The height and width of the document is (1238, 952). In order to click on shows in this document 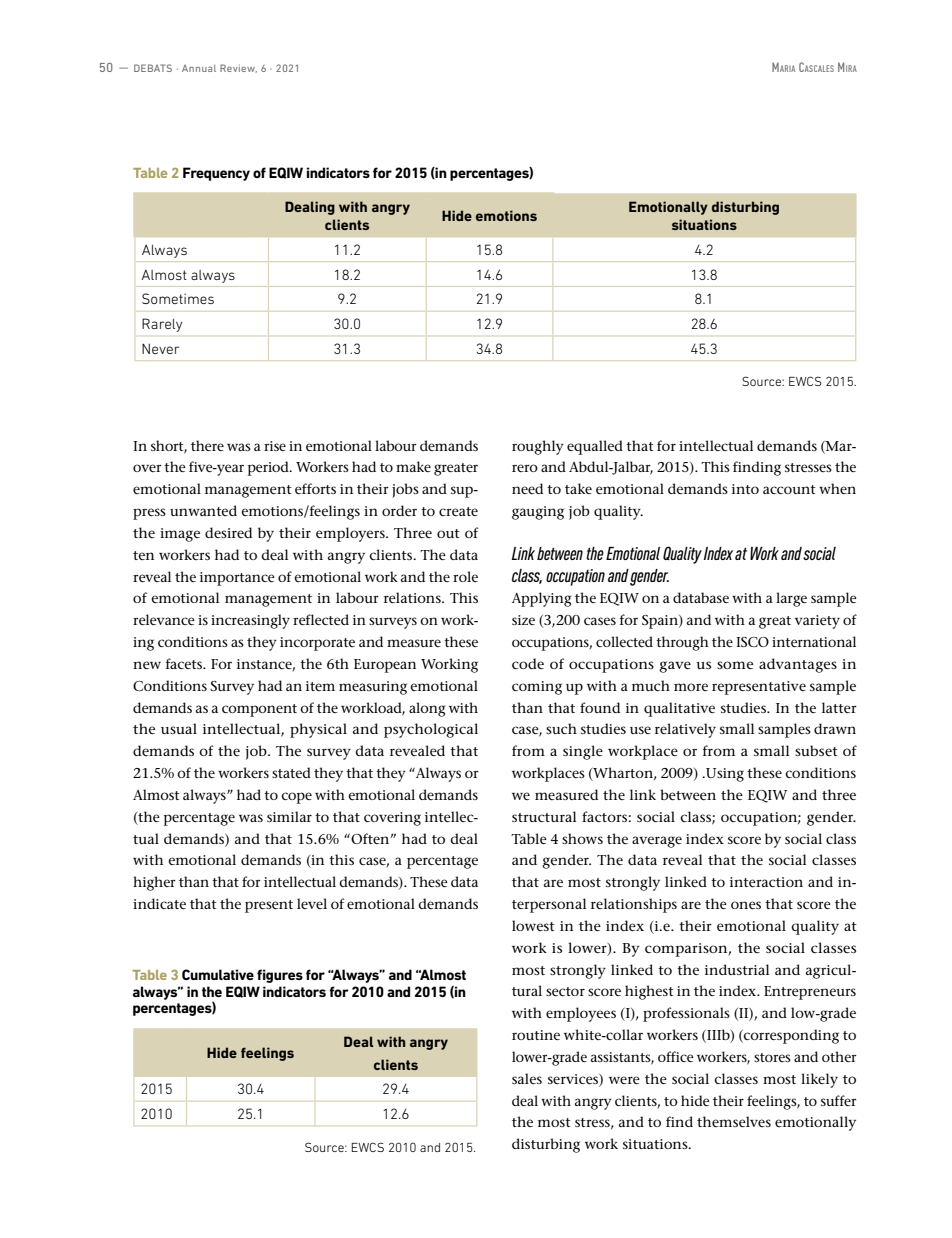, I will do `click(582, 838)`.
